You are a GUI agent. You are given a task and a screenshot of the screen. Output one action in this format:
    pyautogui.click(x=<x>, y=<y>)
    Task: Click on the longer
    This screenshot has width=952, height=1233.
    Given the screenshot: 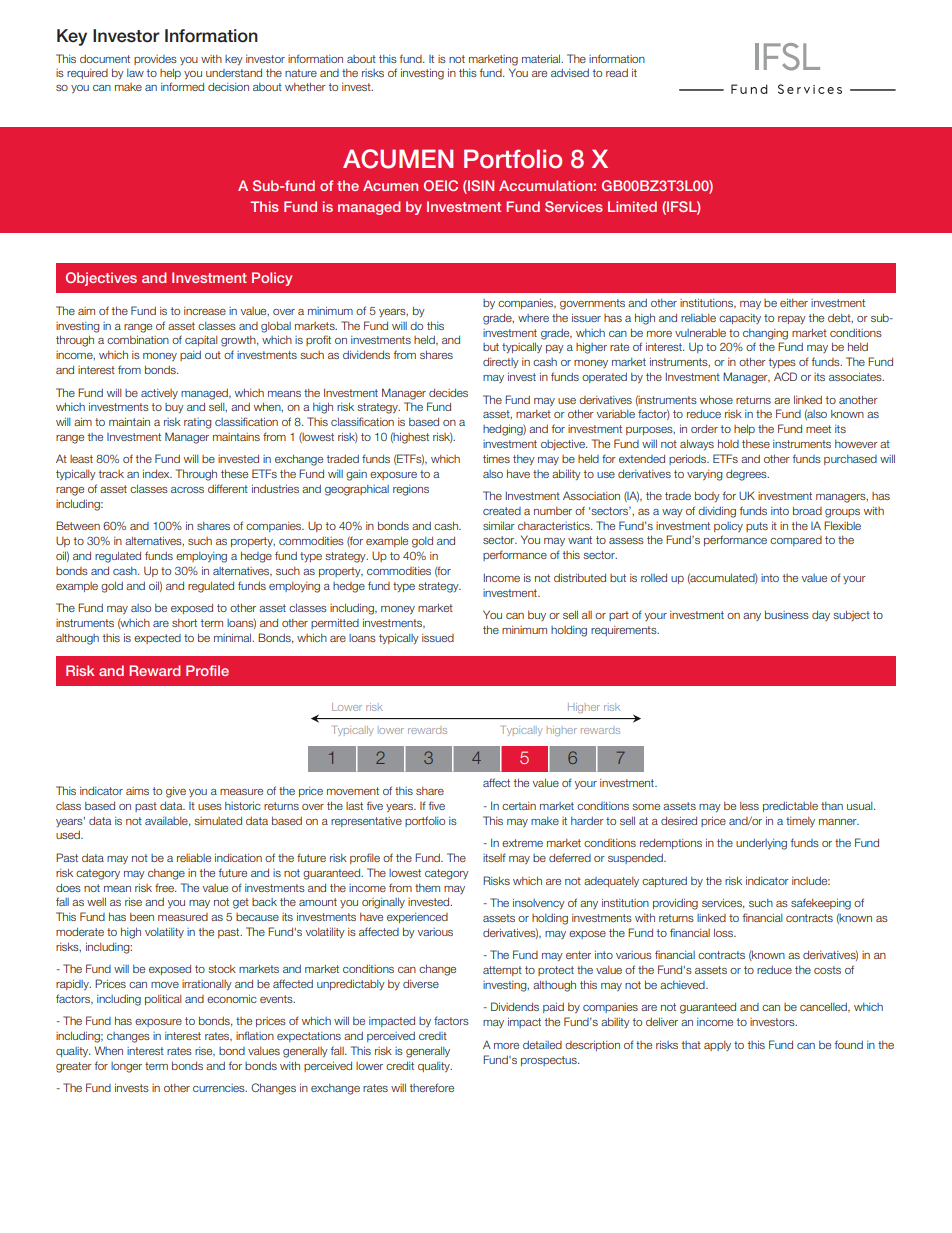 What is the action you would take?
    pyautogui.click(x=126, y=1067)
